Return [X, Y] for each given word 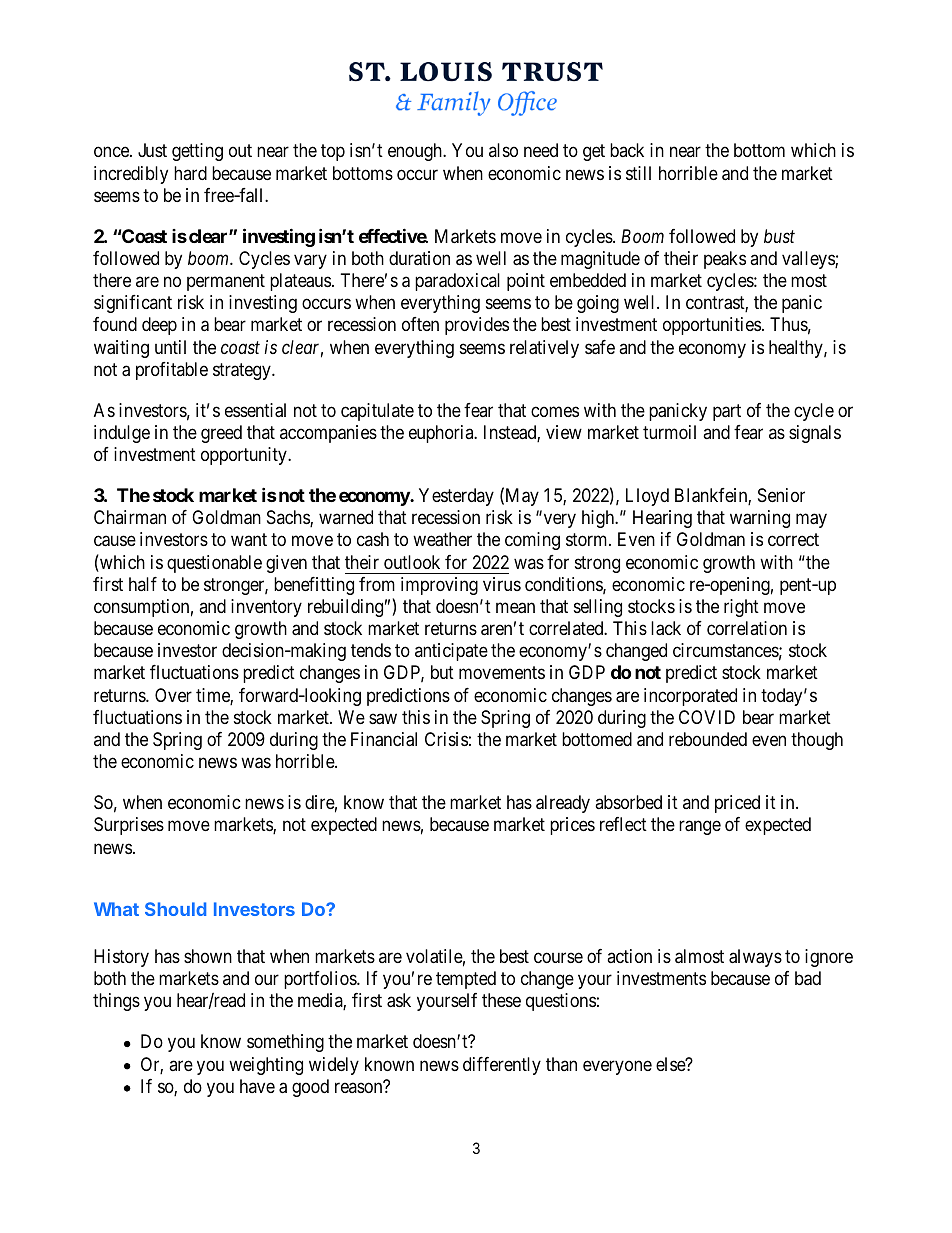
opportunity [245, 456]
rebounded [708, 739]
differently [502, 1066]
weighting [266, 1066]
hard [190, 173]
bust [779, 236]
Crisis [446, 739]
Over [173, 695]
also [503, 150]
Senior [781, 495]
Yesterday [456, 497]
